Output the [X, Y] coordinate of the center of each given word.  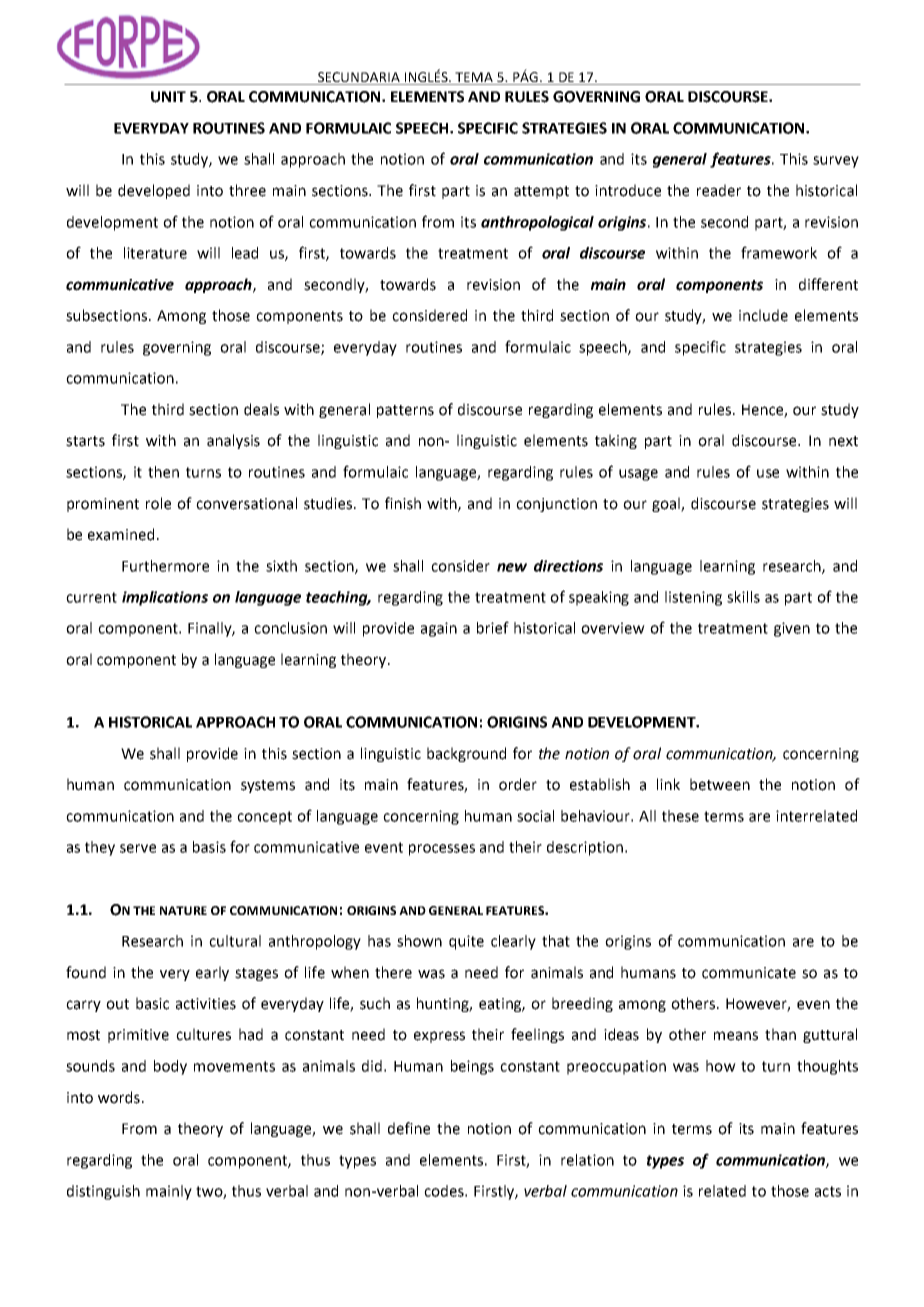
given [792, 629]
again [439, 629]
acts [828, 1191]
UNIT [168, 97]
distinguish [103, 1192]
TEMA [474, 77]
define [409, 1128]
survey [836, 162]
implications [165, 598]
